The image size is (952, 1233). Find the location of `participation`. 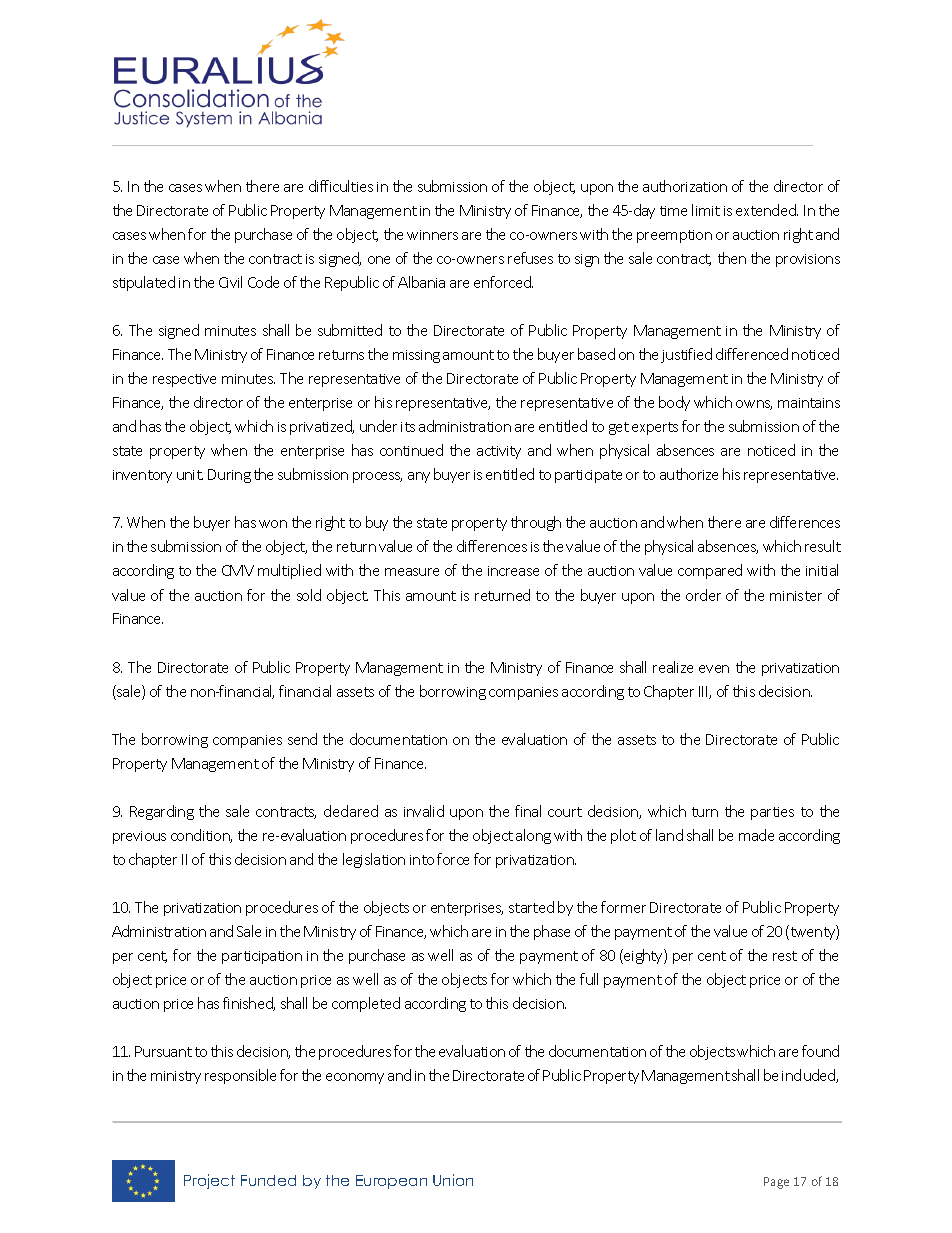

participation is located at coordinates (262, 957).
